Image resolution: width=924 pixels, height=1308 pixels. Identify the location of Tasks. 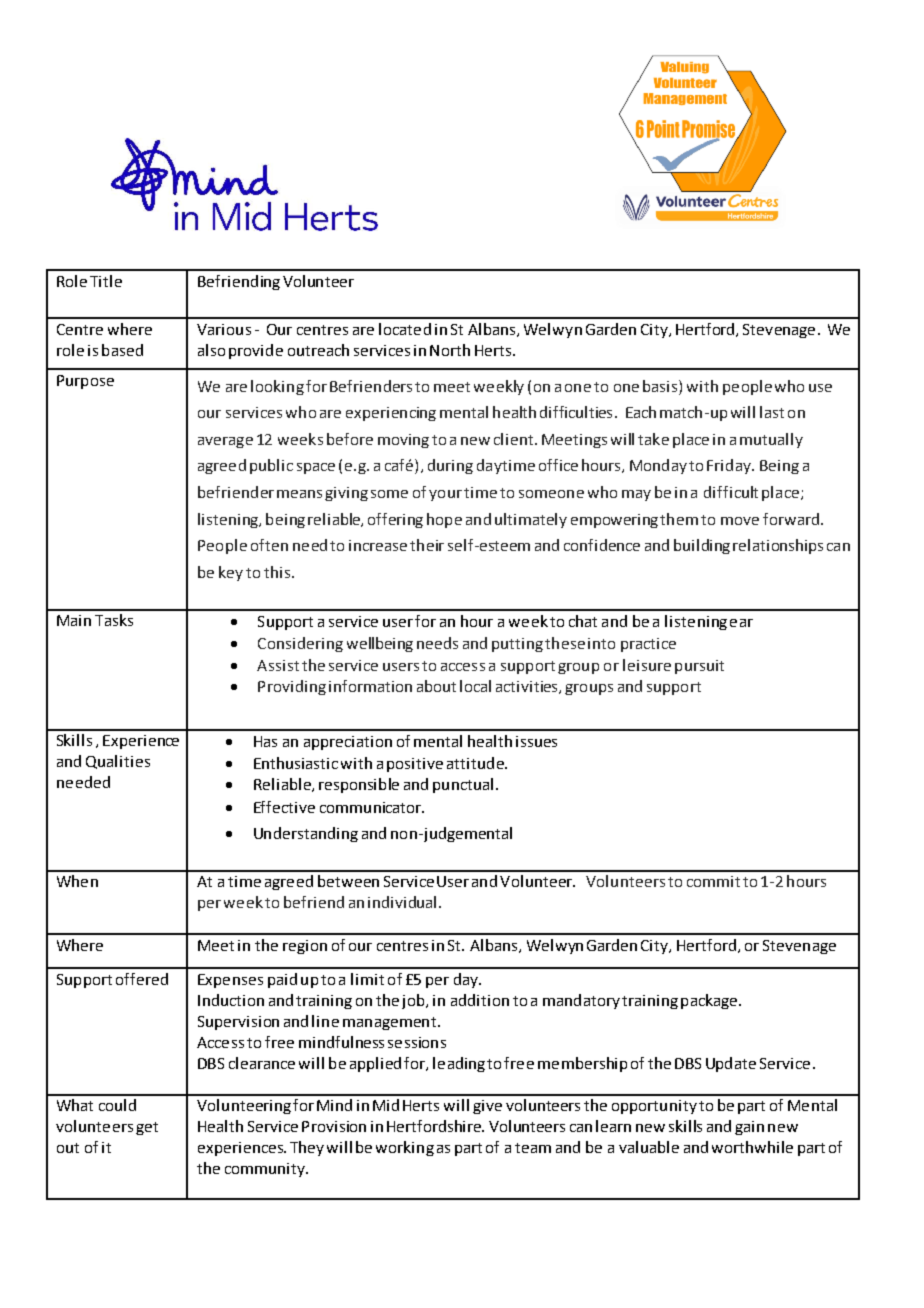
(114, 620).
